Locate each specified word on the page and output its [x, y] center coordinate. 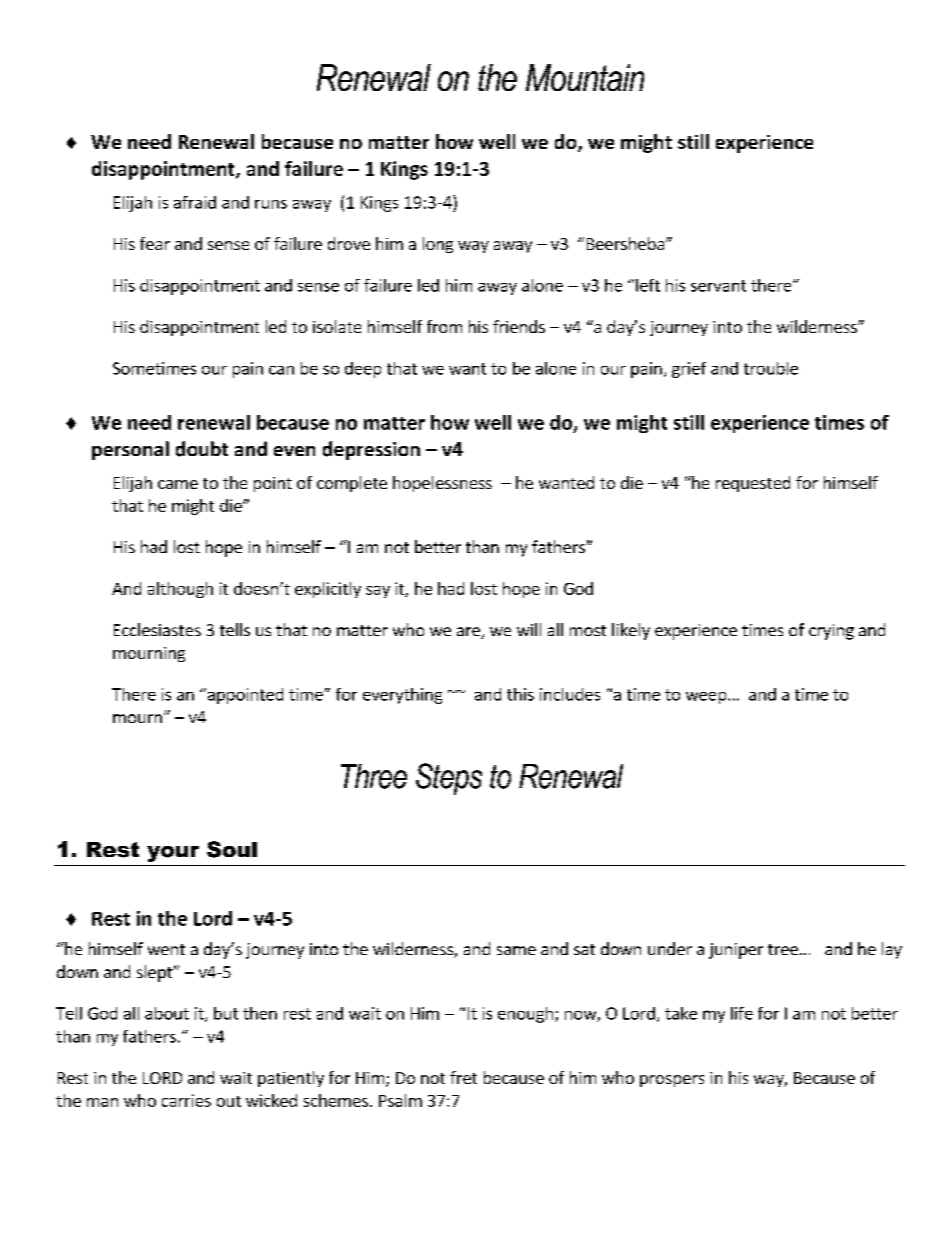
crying [831, 632]
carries [186, 1100]
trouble [771, 368]
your [173, 854]
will [529, 629]
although [180, 590]
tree [783, 949]
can [281, 370]
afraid [195, 202]
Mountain [585, 77]
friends [519, 326]
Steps [449, 779]
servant [718, 286]
